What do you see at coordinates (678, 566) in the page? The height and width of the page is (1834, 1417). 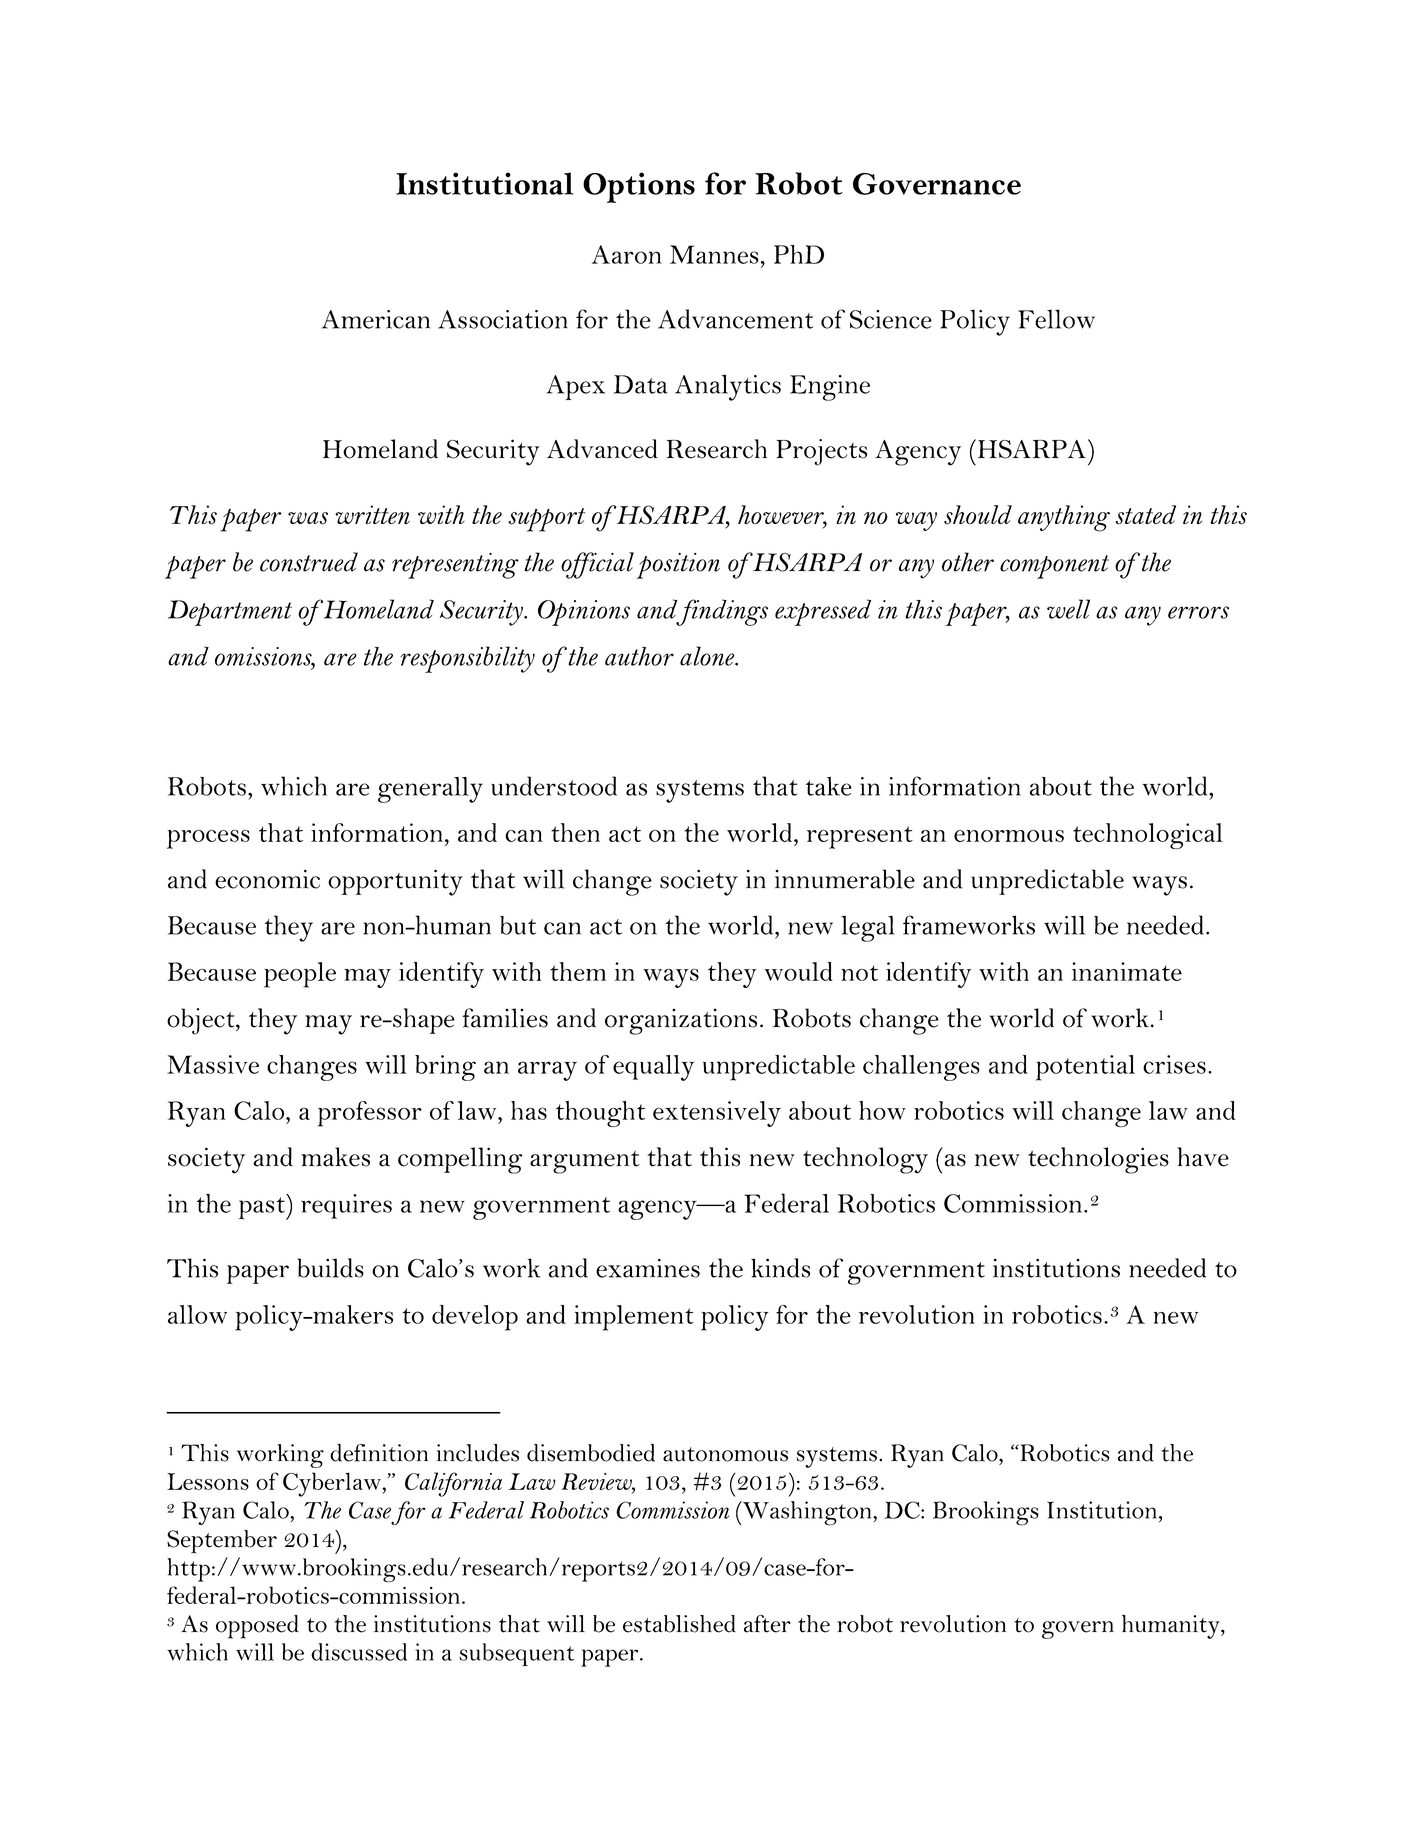 I see `position` at bounding box center [678, 566].
